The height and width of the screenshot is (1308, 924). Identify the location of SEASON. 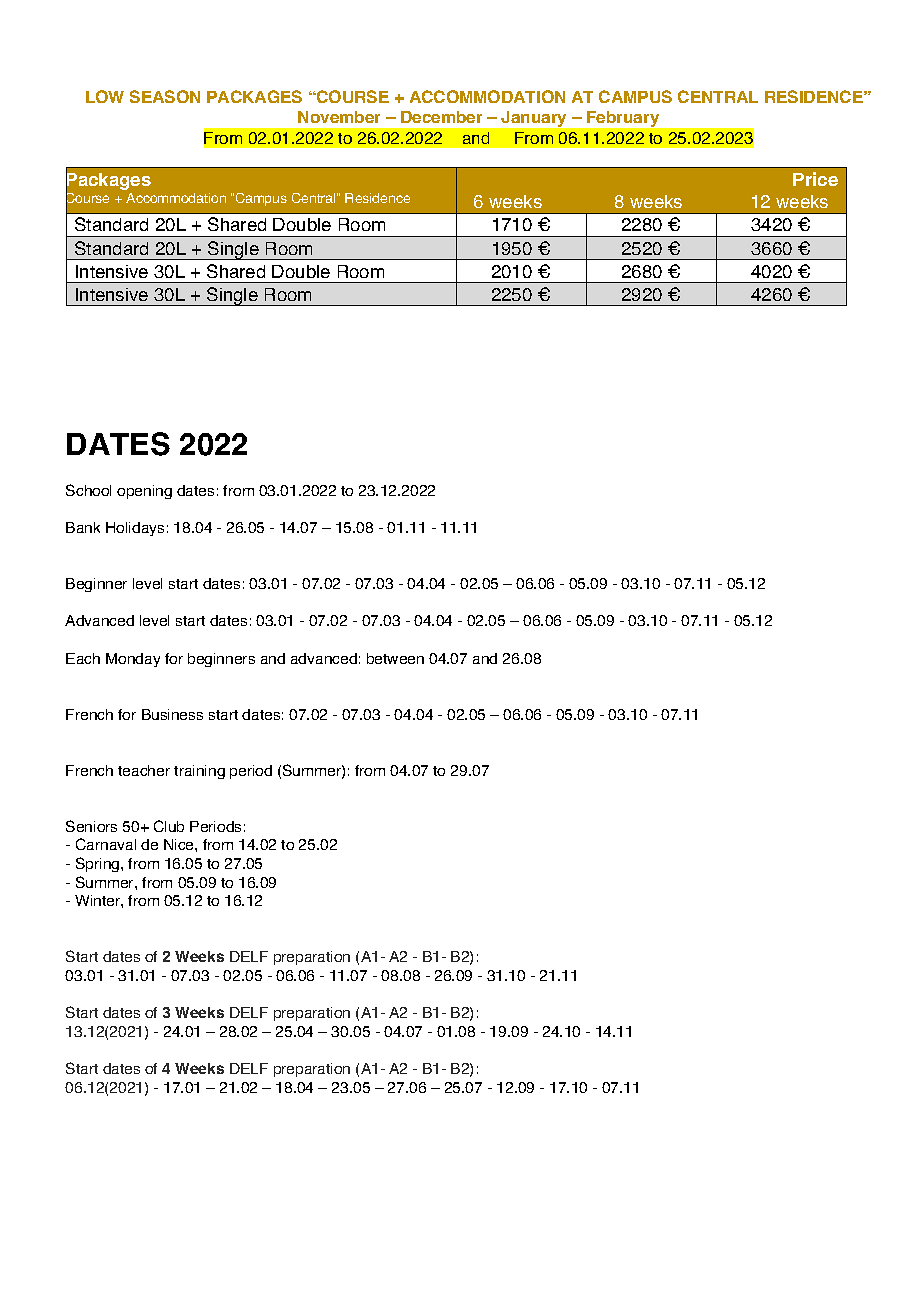
(165, 96).
